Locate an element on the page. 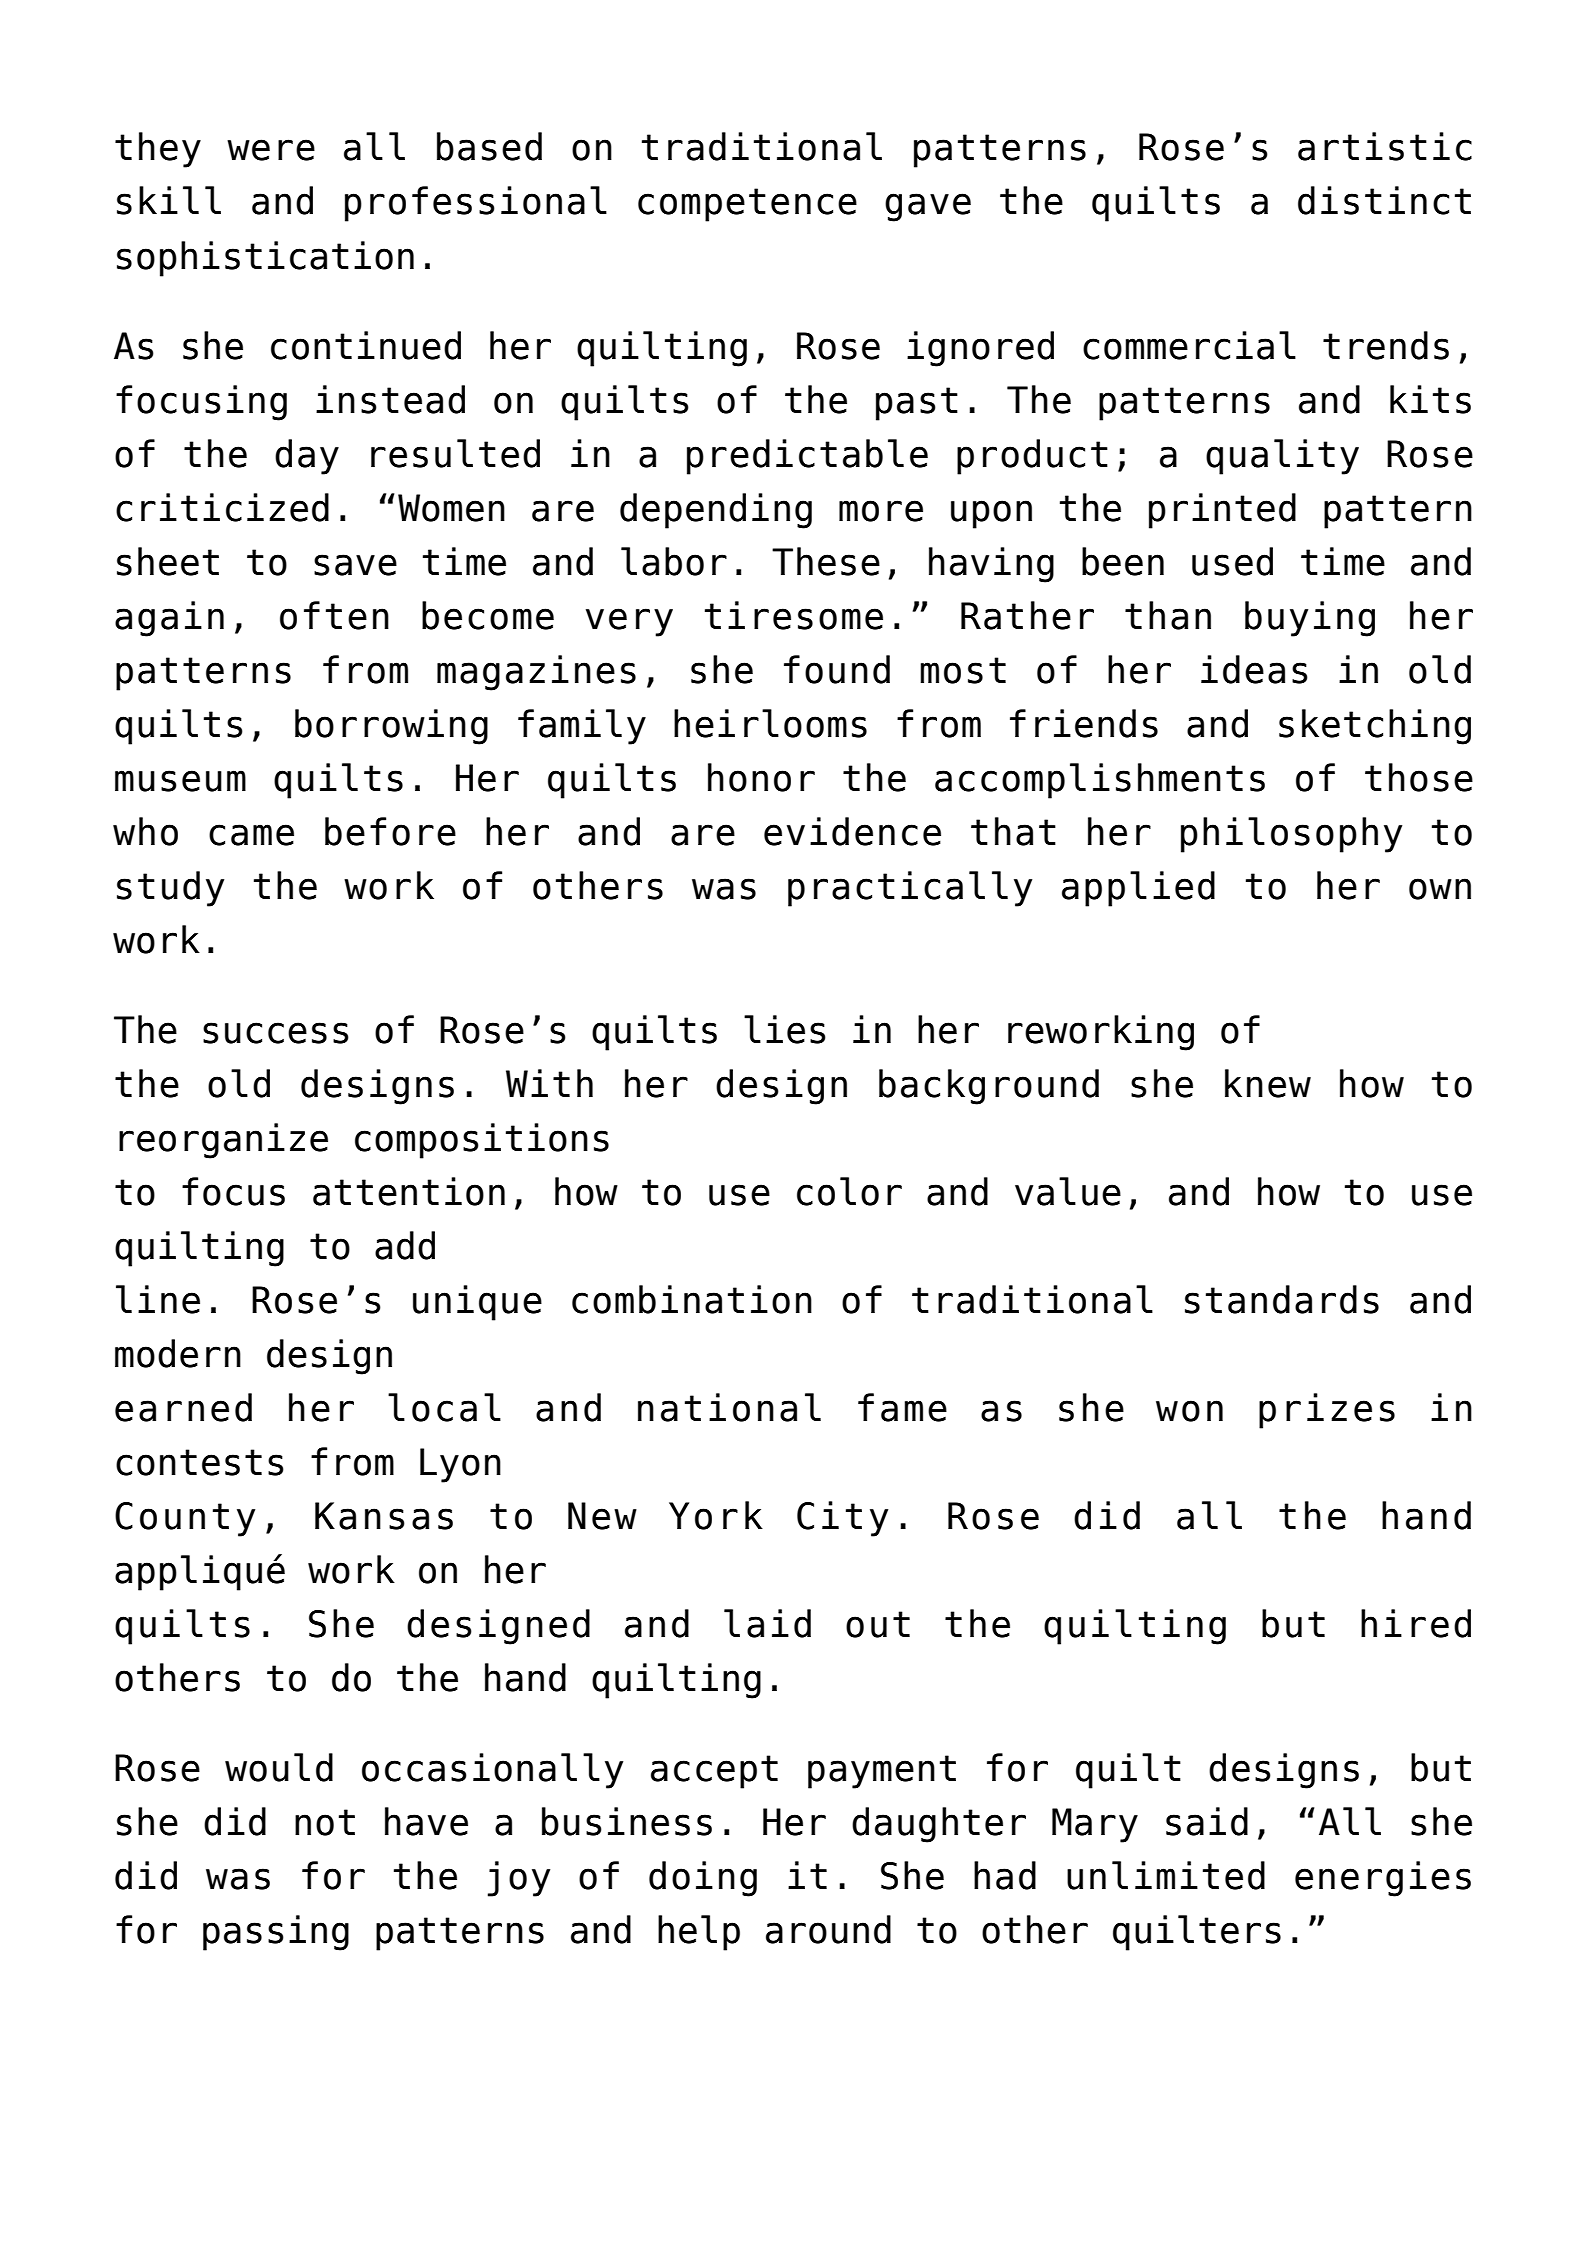  success is located at coordinates (276, 1033).
